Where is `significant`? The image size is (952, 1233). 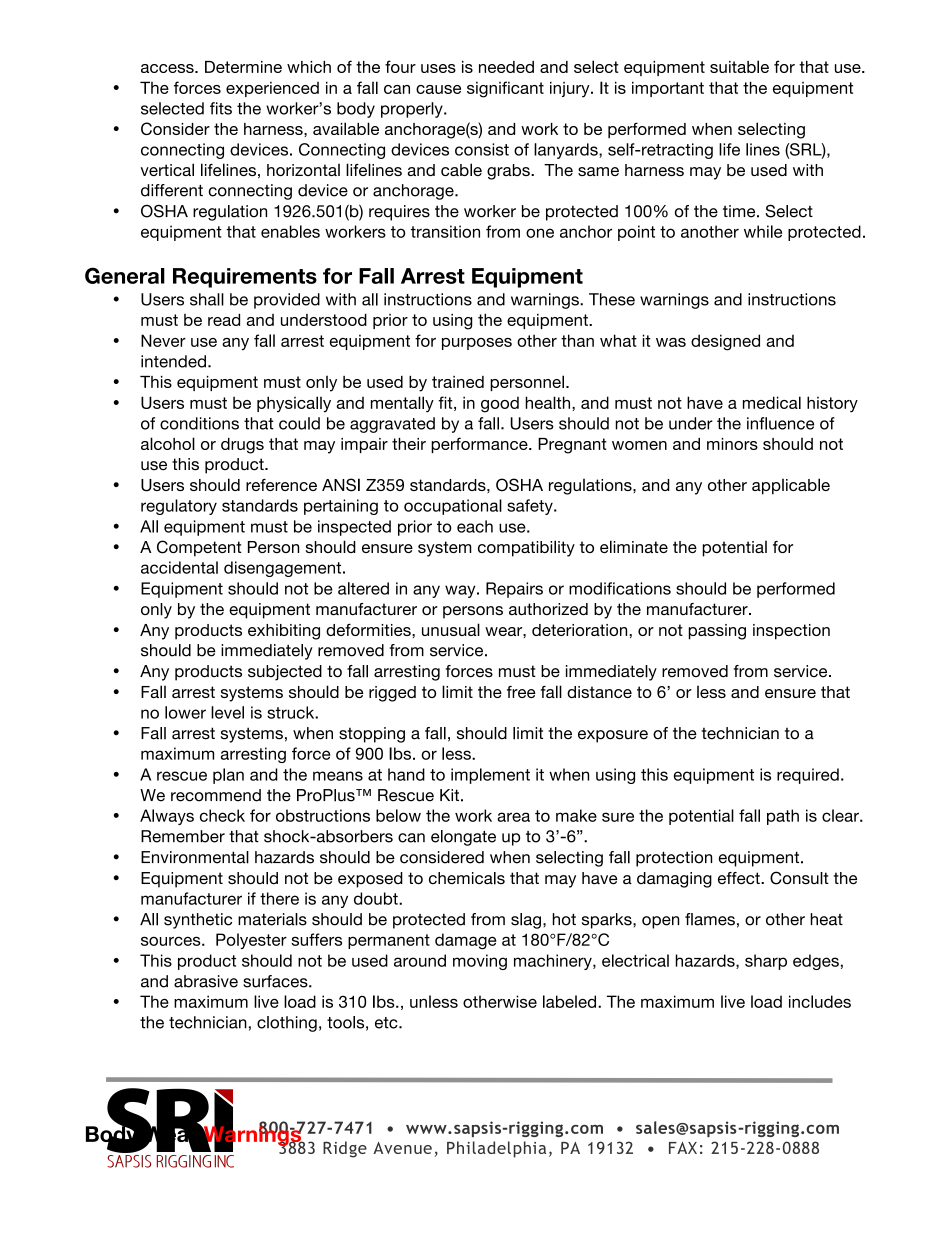
significant is located at coordinates (505, 89).
